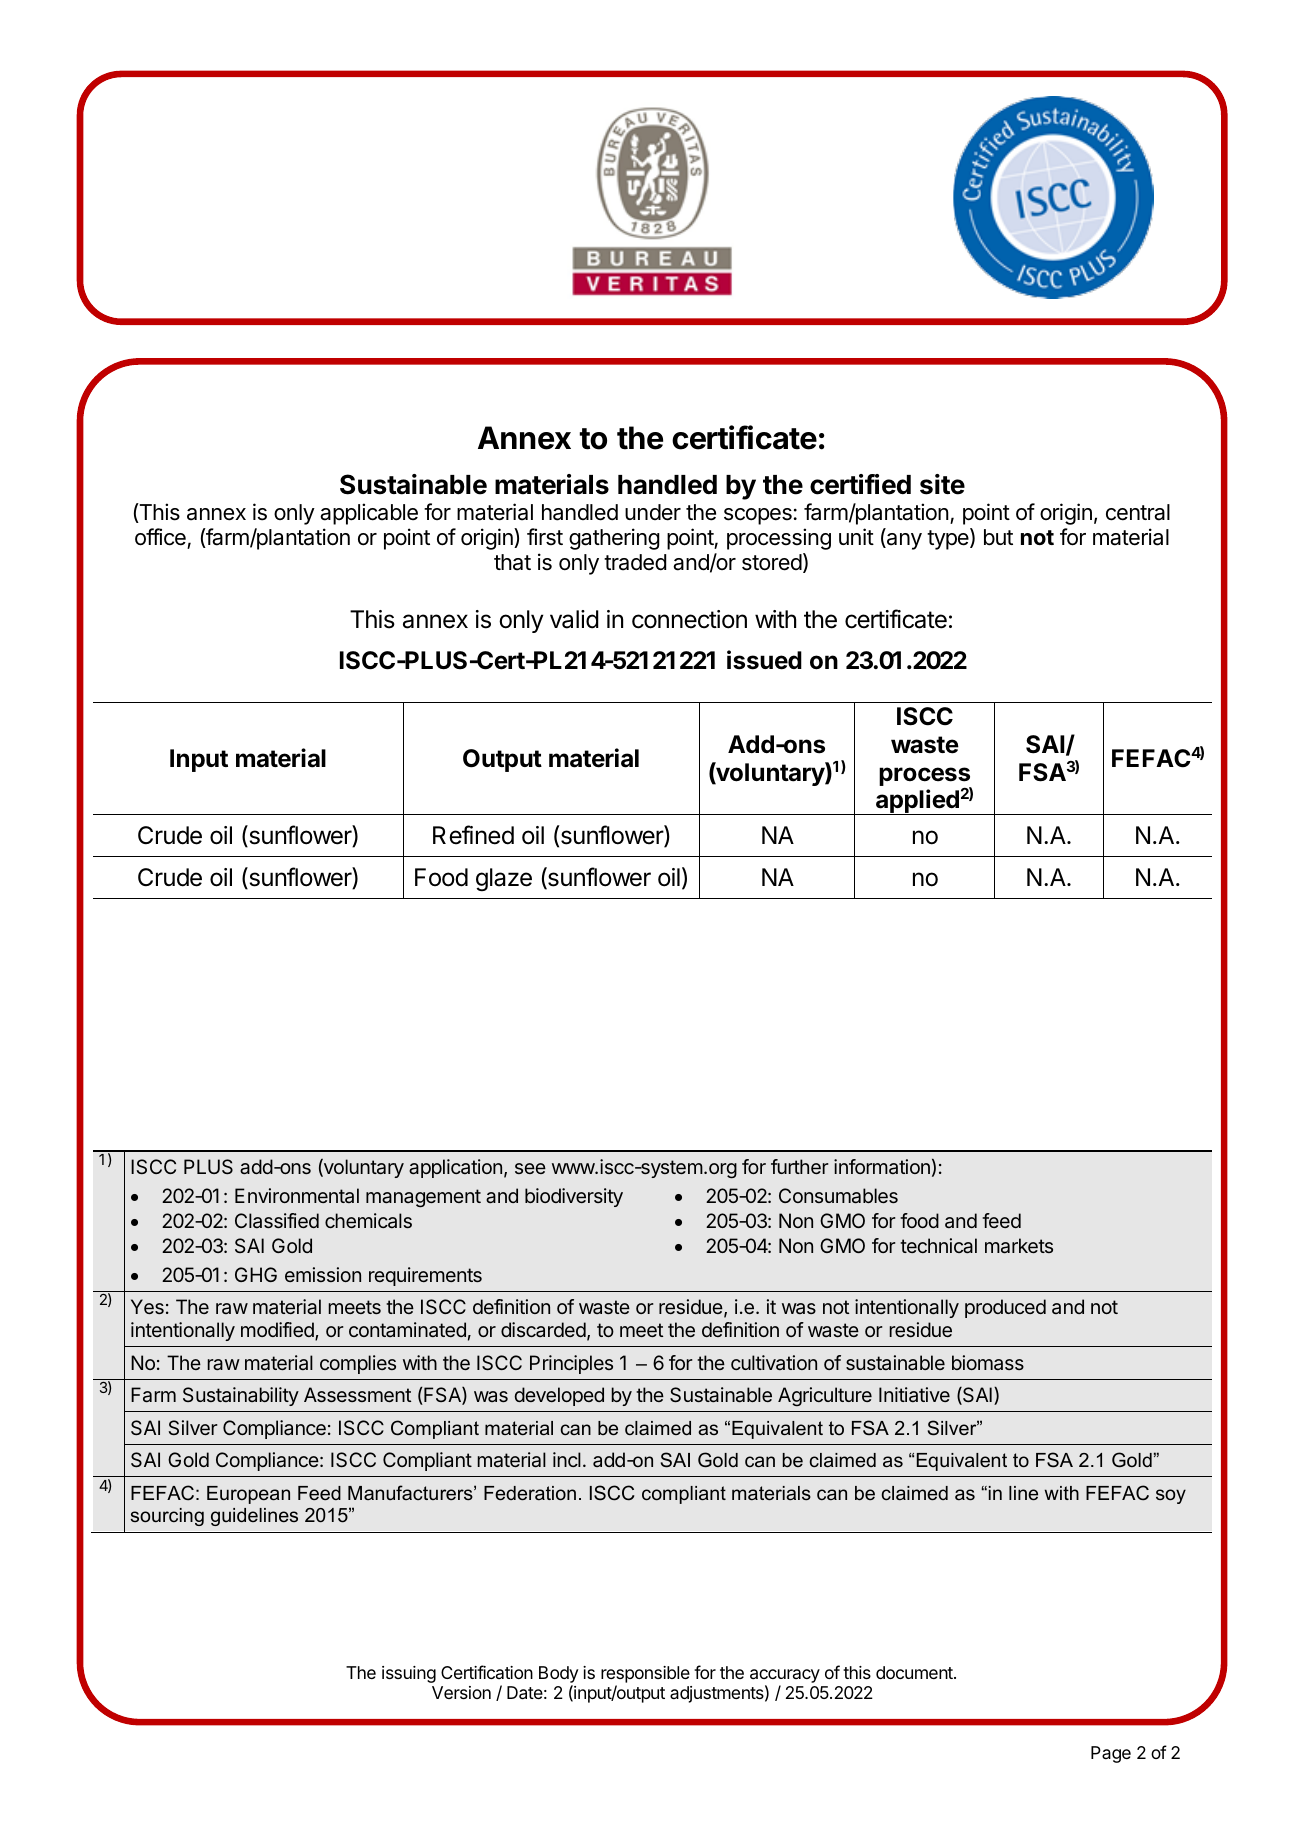 The width and height of the screenshot is (1304, 1845). Describe the element at coordinates (653, 512) in the screenshot. I see `under` at that location.
